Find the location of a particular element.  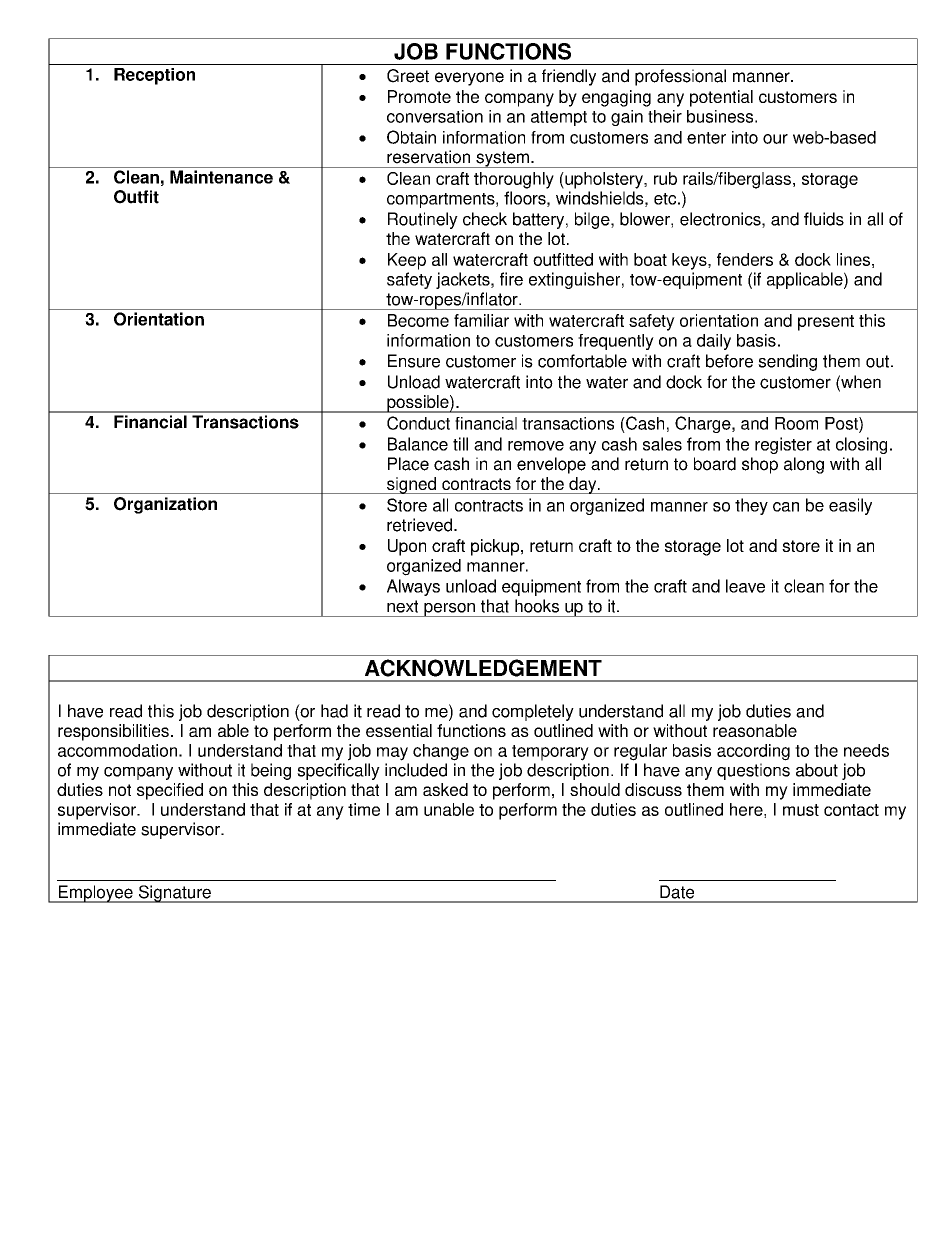

Reception is located at coordinates (154, 76).
